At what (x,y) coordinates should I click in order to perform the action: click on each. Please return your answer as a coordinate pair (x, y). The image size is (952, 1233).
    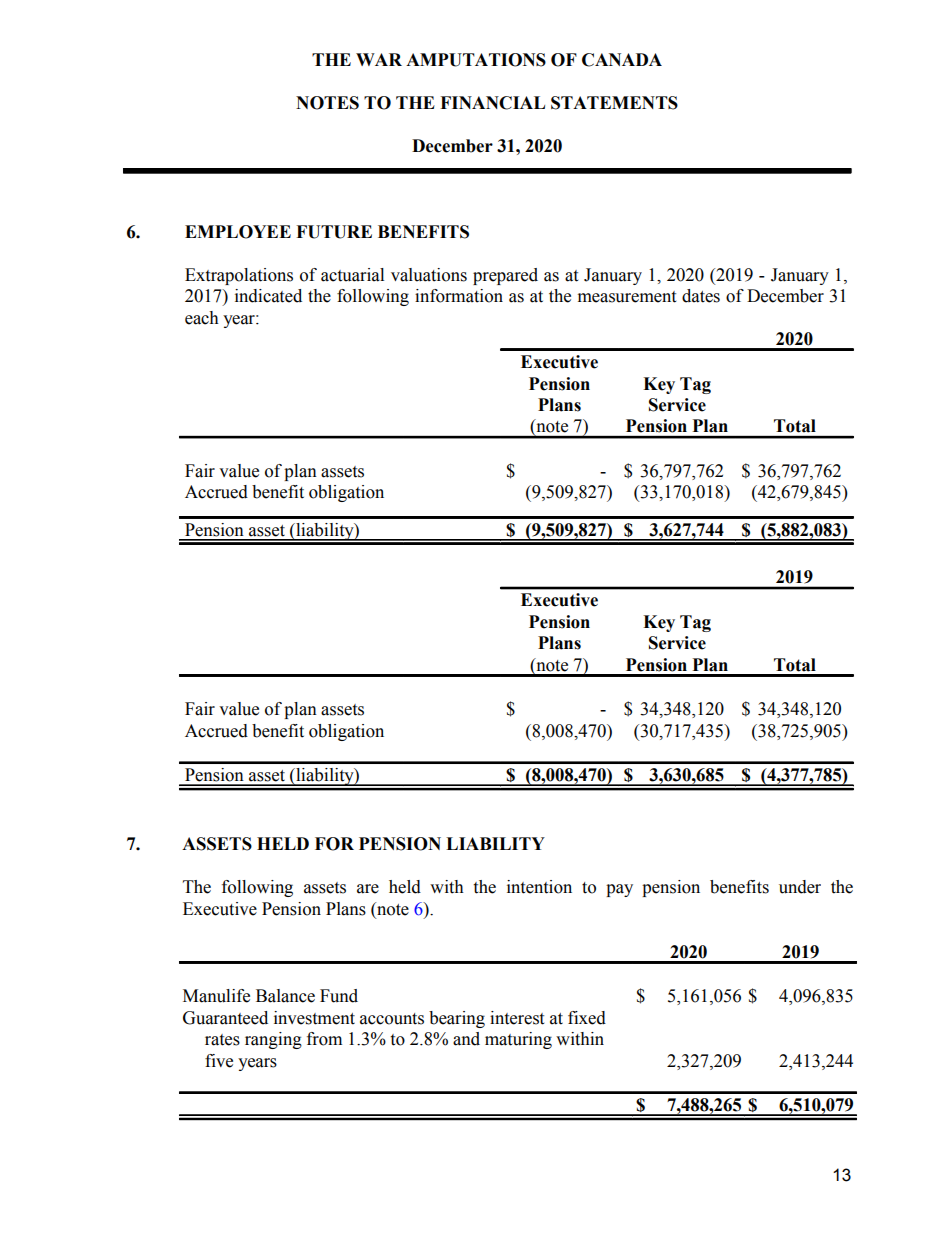
    Looking at the image, I should click on (202, 318).
